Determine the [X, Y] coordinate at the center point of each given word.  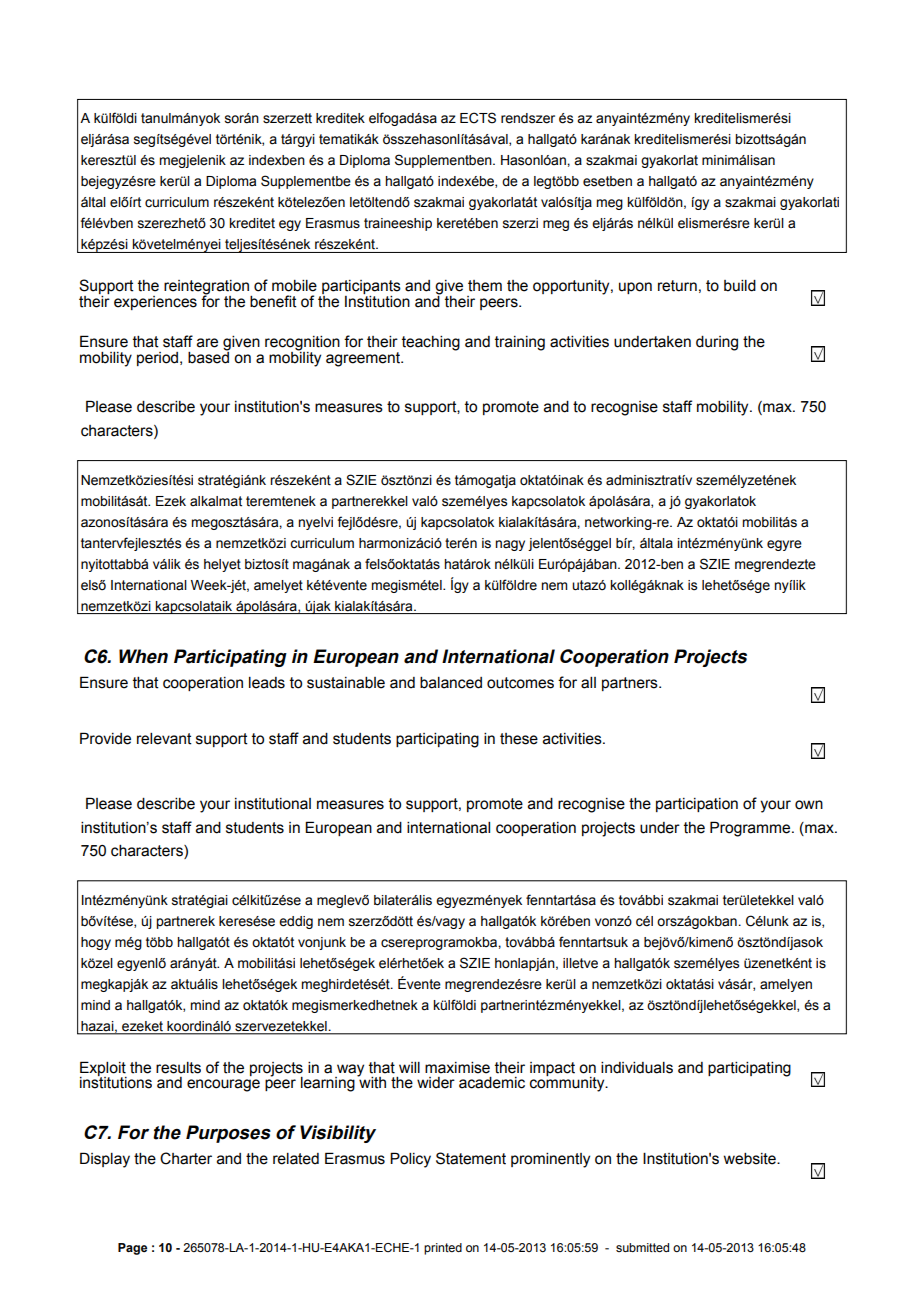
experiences [155, 303]
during [717, 343]
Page [132, 1249]
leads [267, 683]
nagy [510, 545]
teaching [431, 343]
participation [697, 805]
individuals [637, 1068]
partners [631, 684]
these [519, 739]
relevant [164, 739]
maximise [457, 1068]
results [178, 1068]
